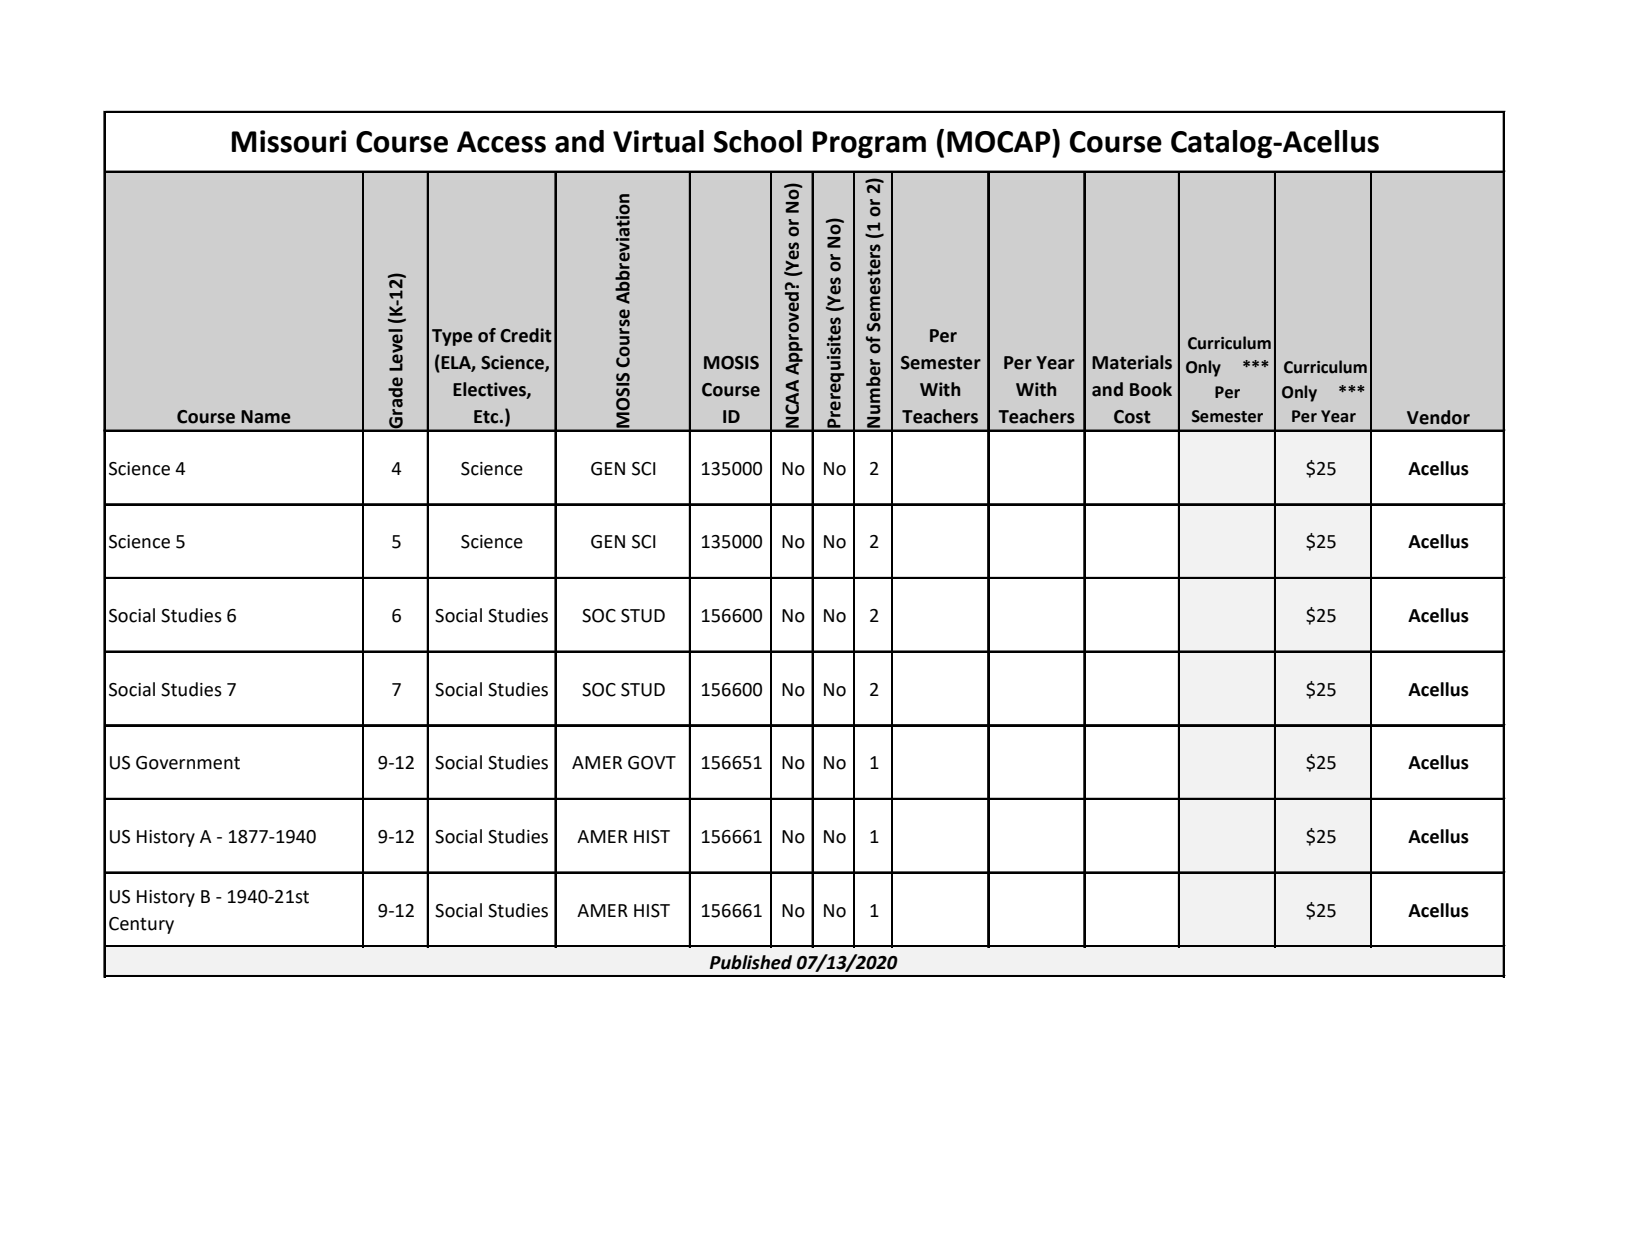 The height and width of the screenshot is (1260, 1630). What do you see at coordinates (1132, 362) in the screenshot?
I see `Materials` at bounding box center [1132, 362].
